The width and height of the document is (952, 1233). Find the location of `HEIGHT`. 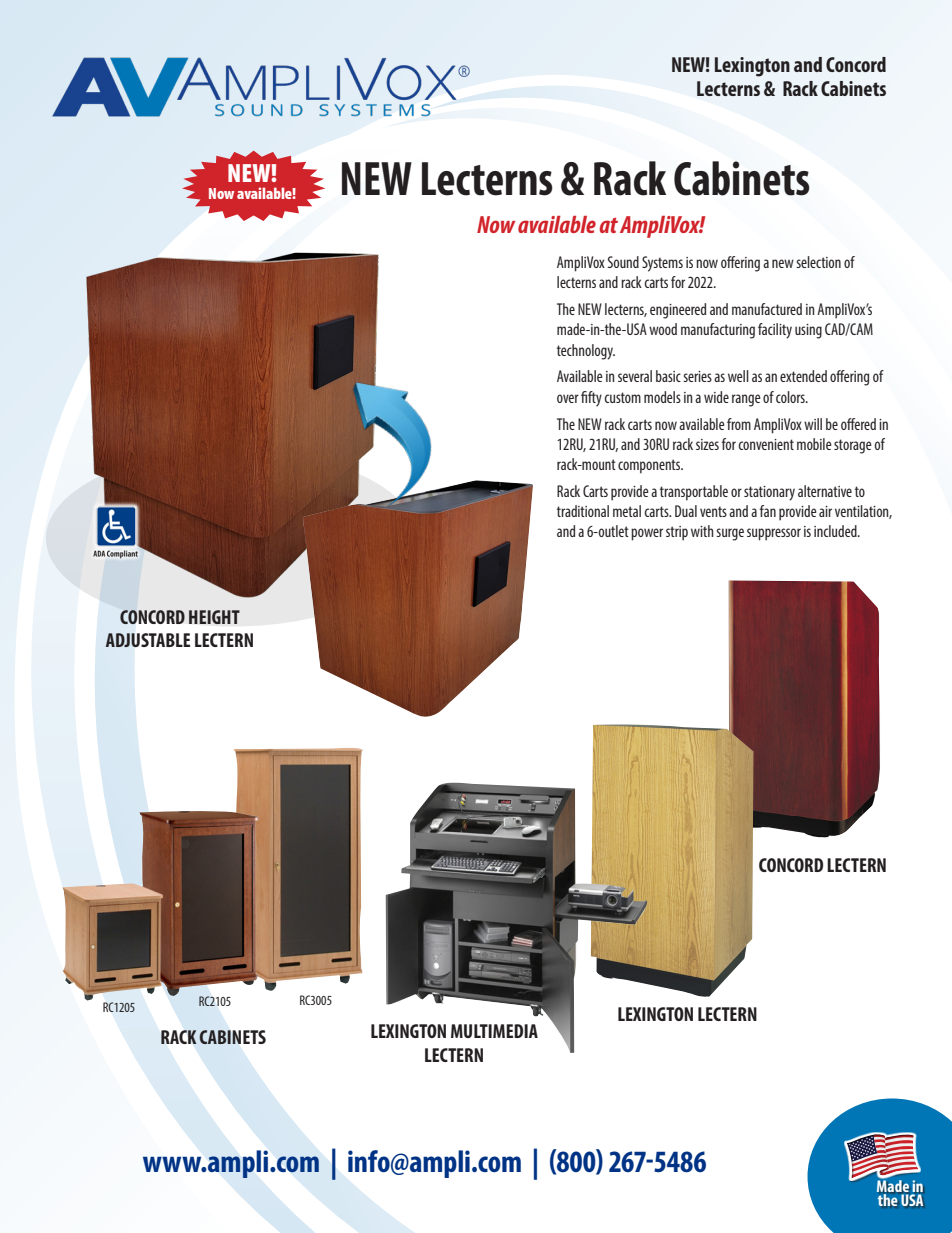

HEIGHT is located at coordinates (214, 617).
